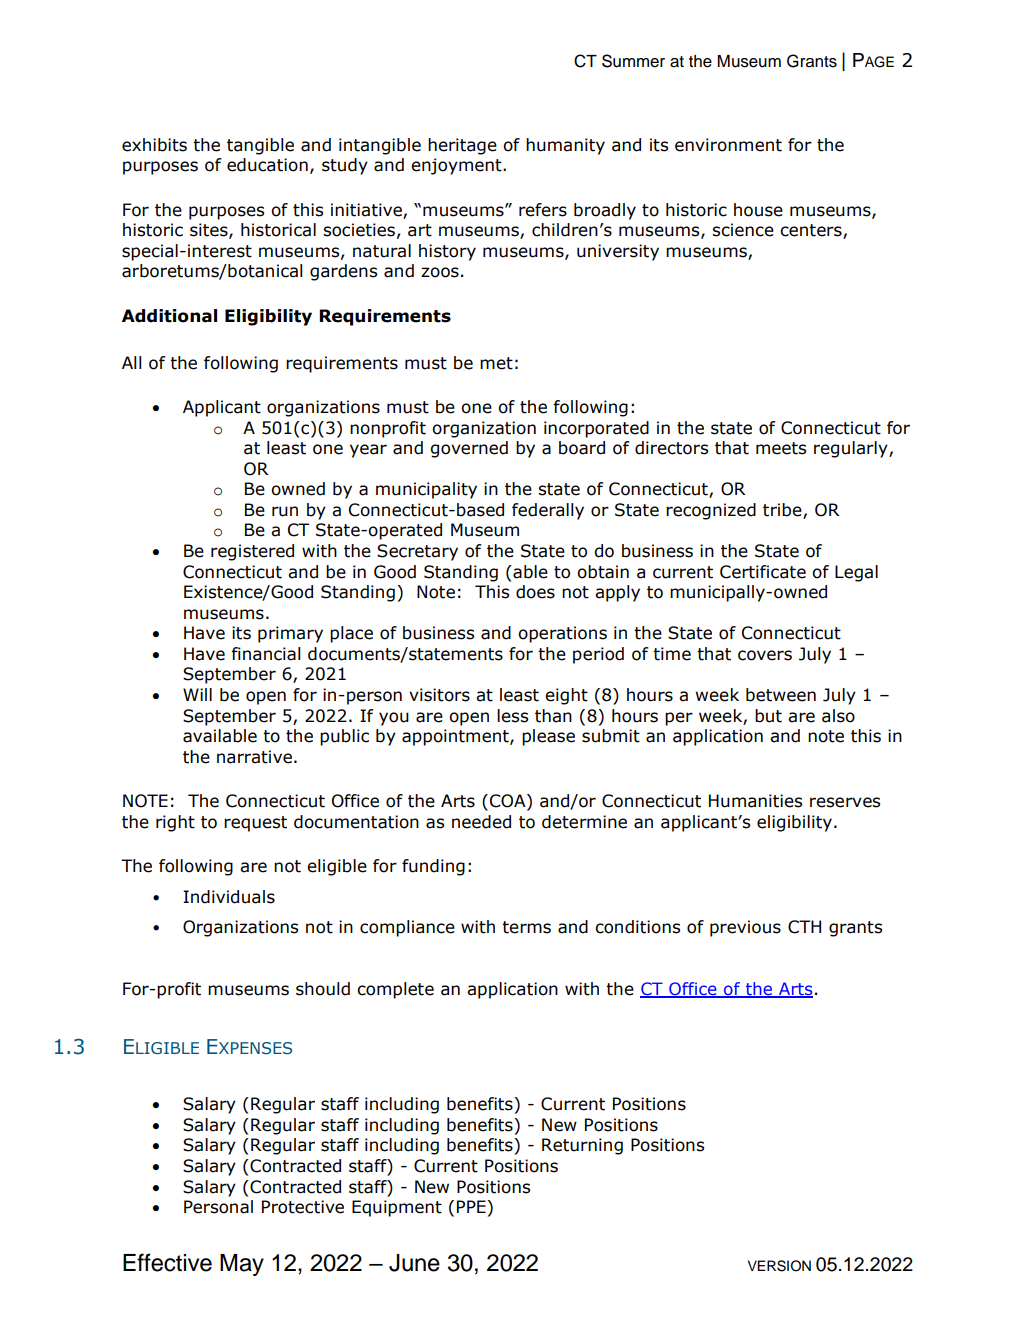  I want to click on May, so click(242, 1265).
